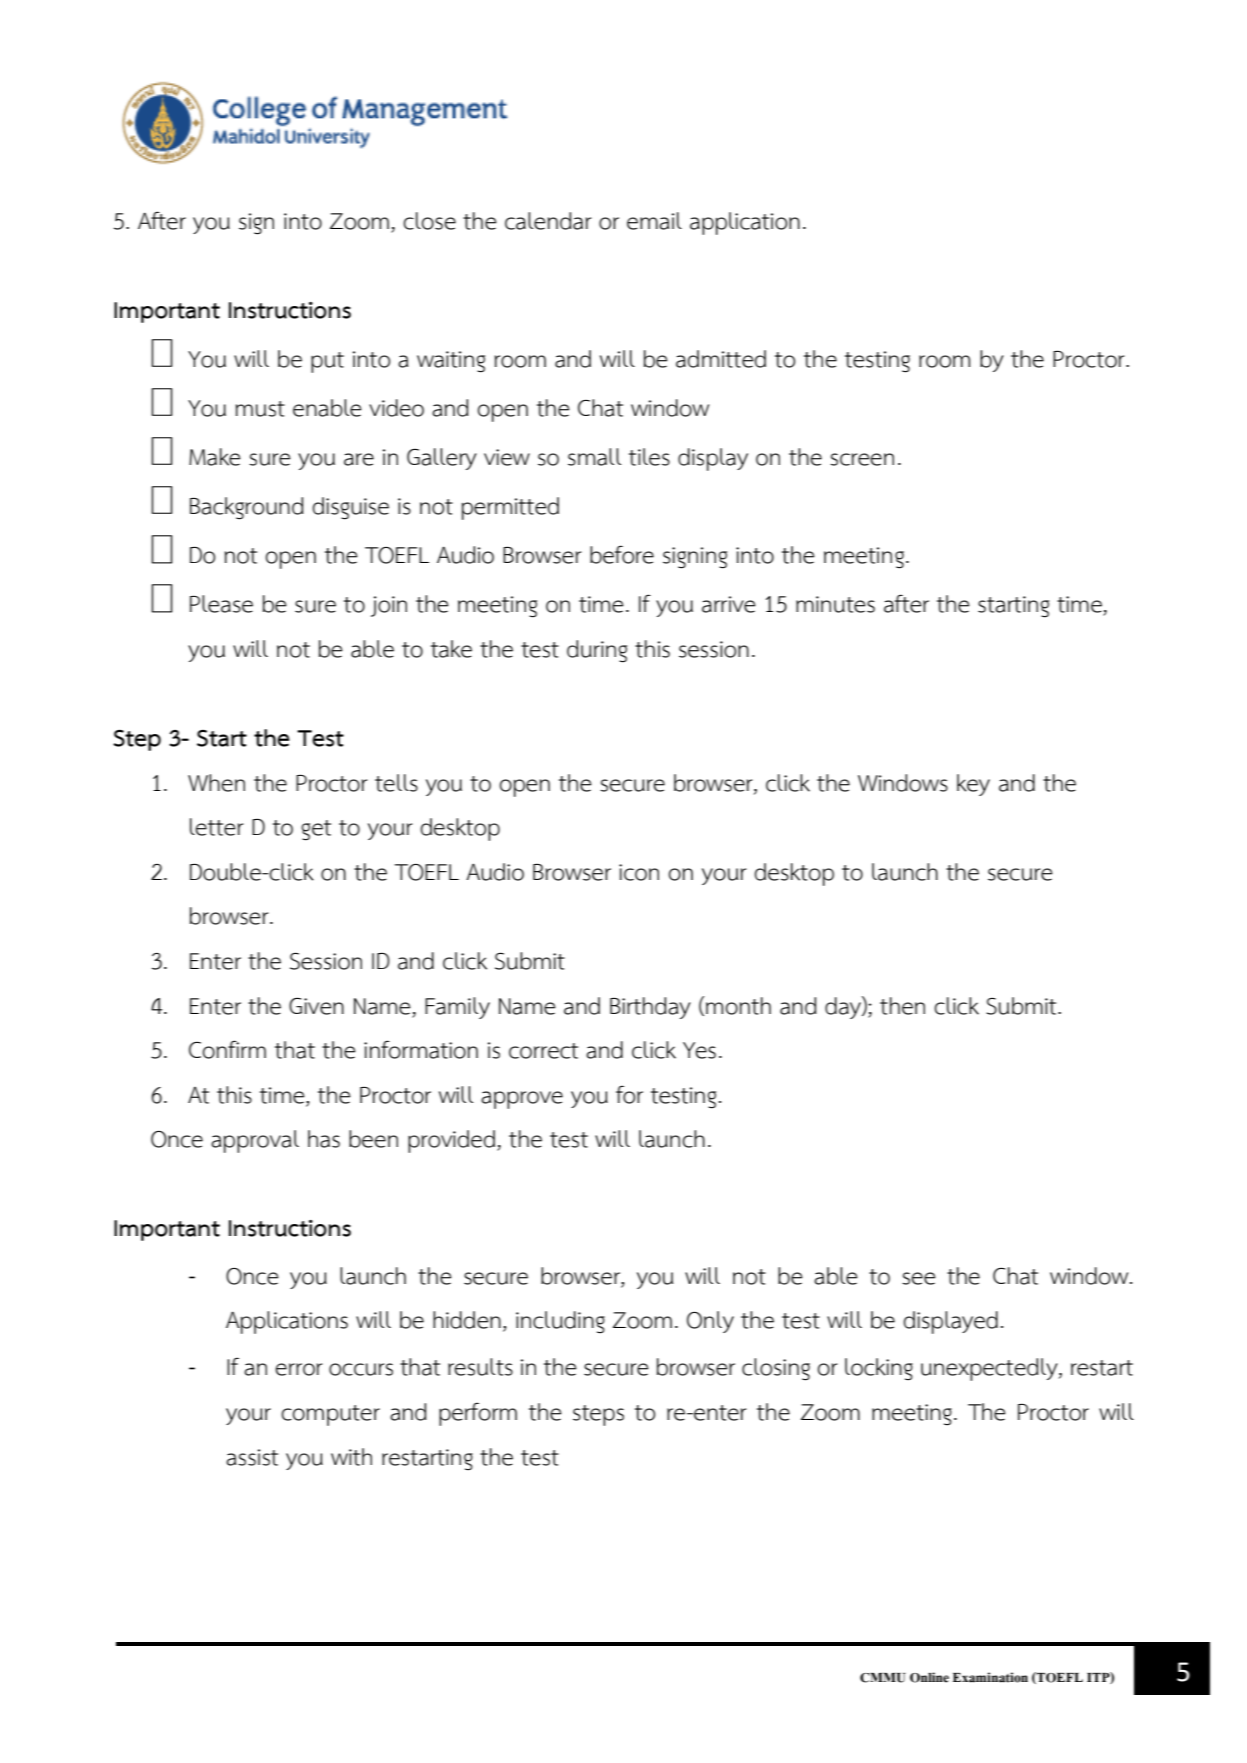 This page has width=1247, height=1763. Describe the element at coordinates (429, 221) in the page. I see `close` at that location.
